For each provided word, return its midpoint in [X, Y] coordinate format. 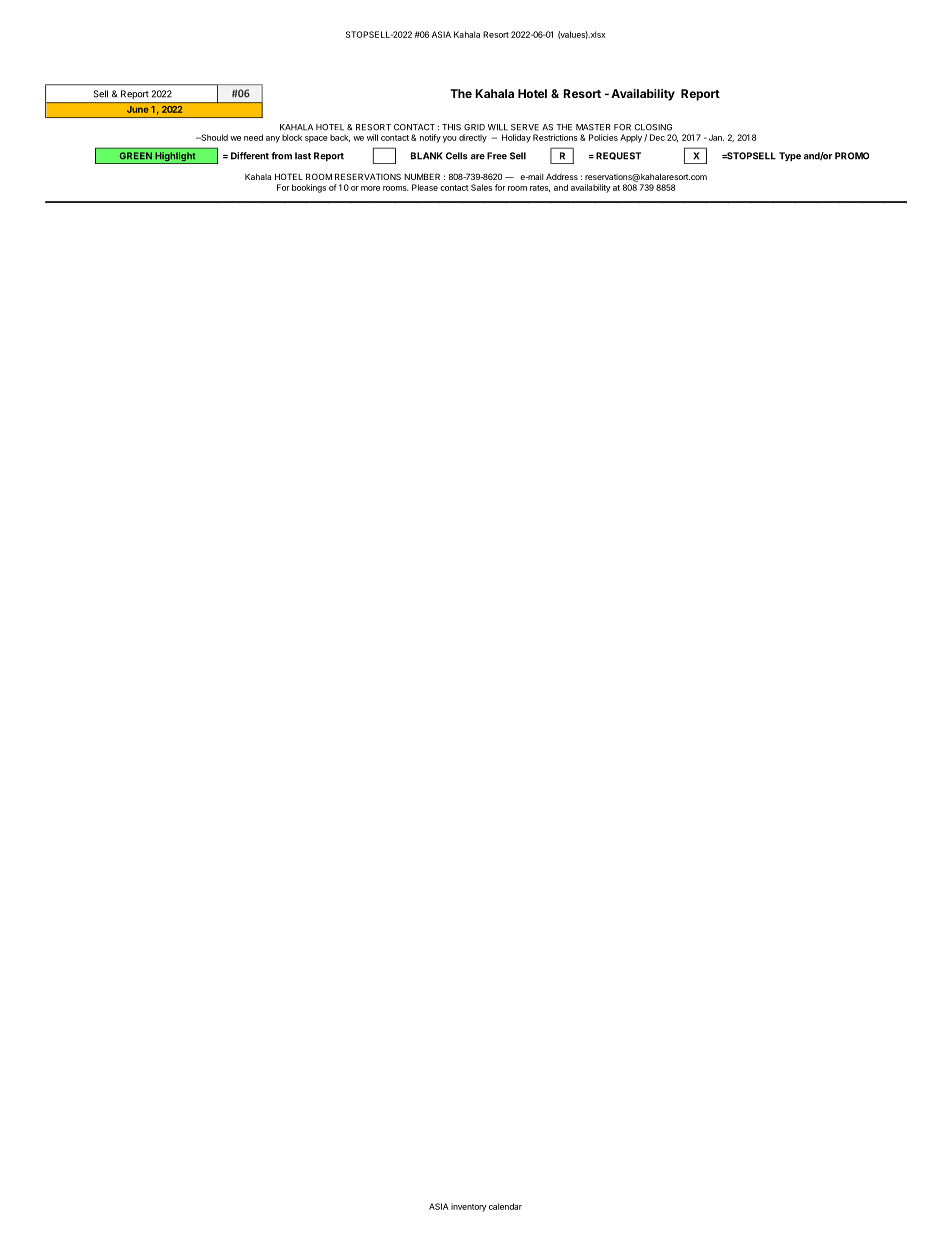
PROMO [852, 156]
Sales [481, 187]
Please [425, 187]
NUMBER [422, 176]
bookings [309, 188]
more [370, 188]
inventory [468, 1207]
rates [540, 188]
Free [497, 156]
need [253, 137]
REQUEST [618, 156]
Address [562, 177]
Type [790, 156]
